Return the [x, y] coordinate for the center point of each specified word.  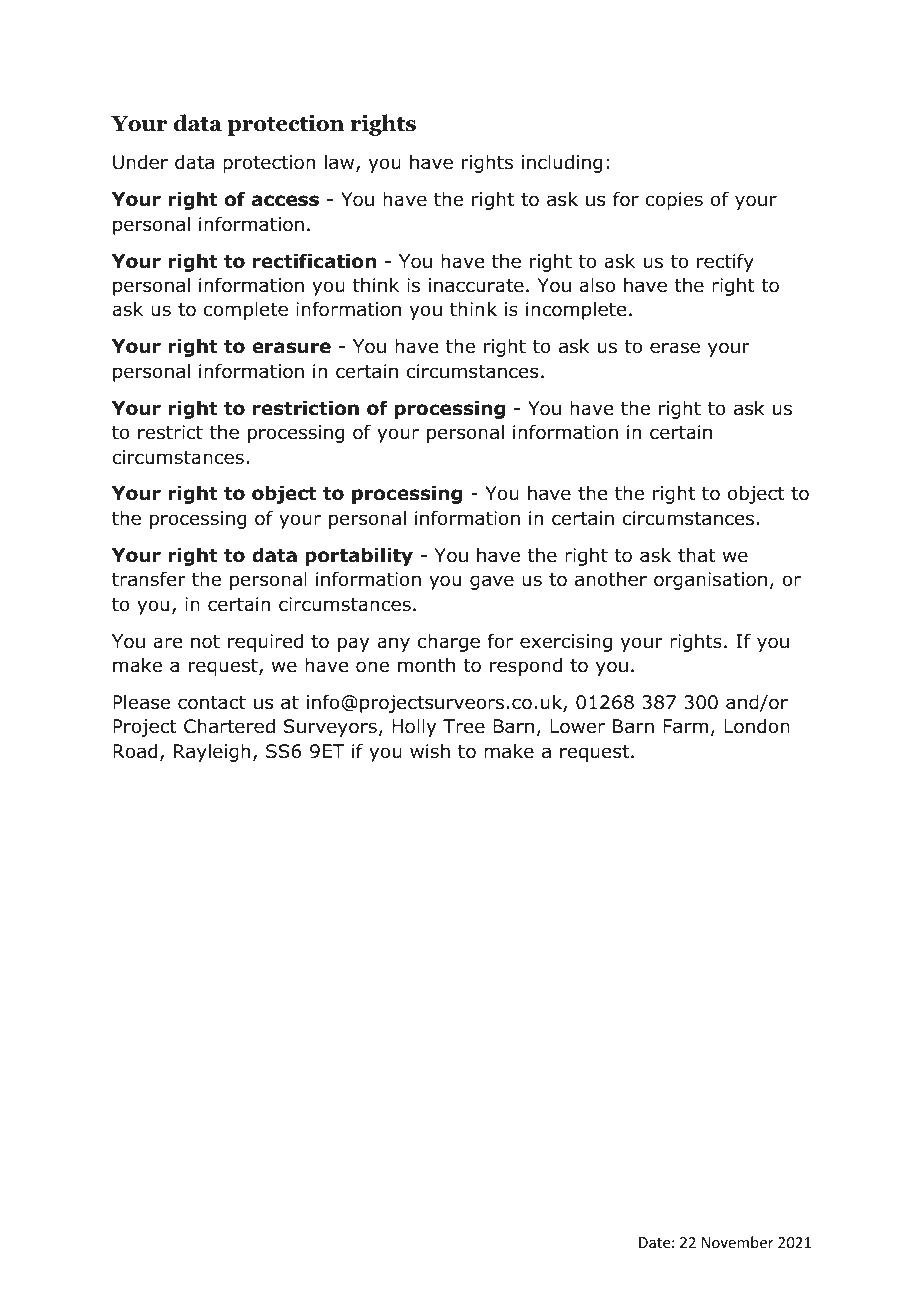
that [697, 555]
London [757, 726]
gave [492, 582]
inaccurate [476, 285]
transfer [149, 579]
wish [430, 751]
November [738, 1242]
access [285, 201]
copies [674, 201]
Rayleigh [212, 753]
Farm [685, 726]
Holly [414, 728]
